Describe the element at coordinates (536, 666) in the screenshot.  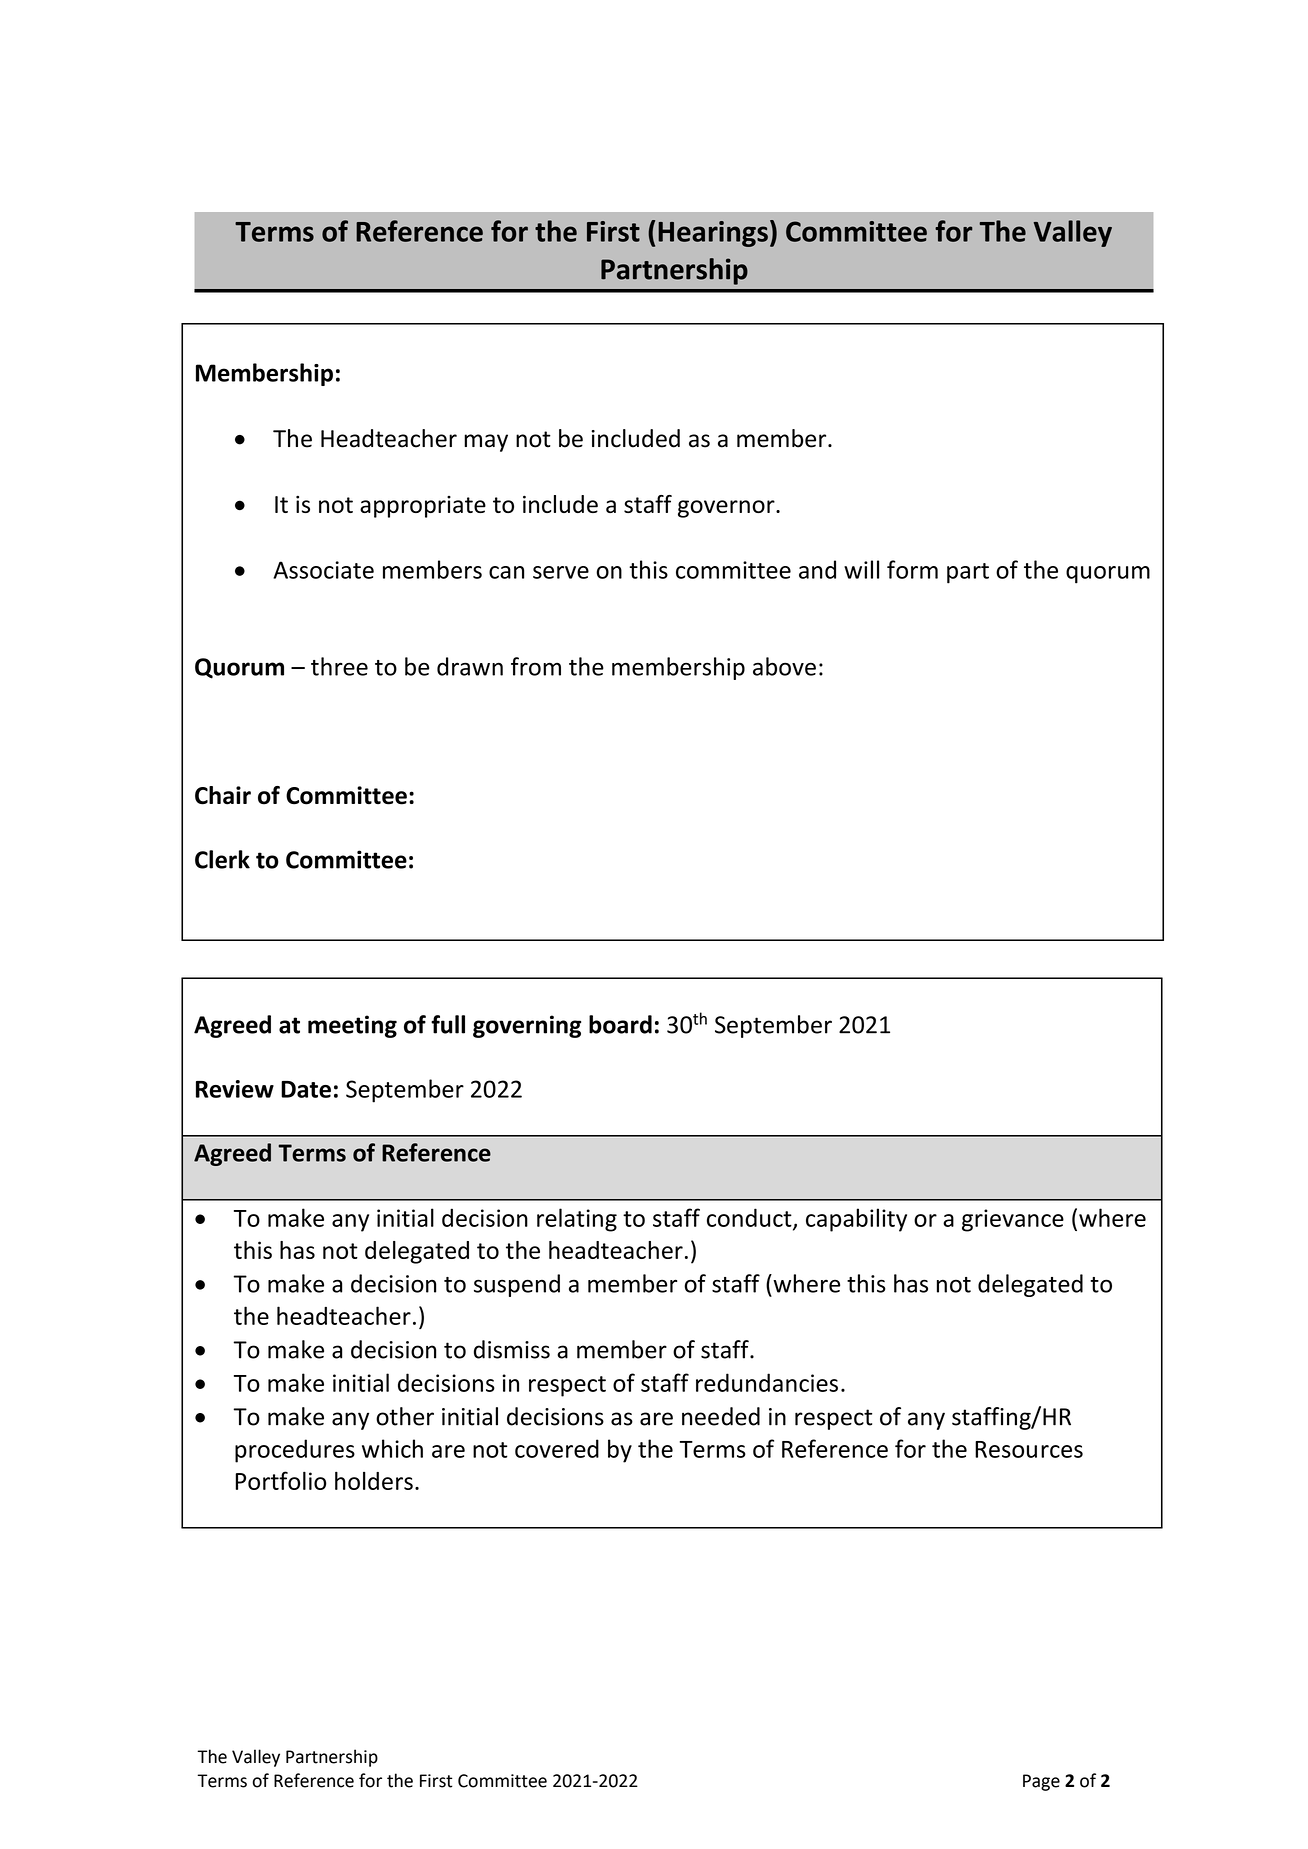
I see `from` at that location.
